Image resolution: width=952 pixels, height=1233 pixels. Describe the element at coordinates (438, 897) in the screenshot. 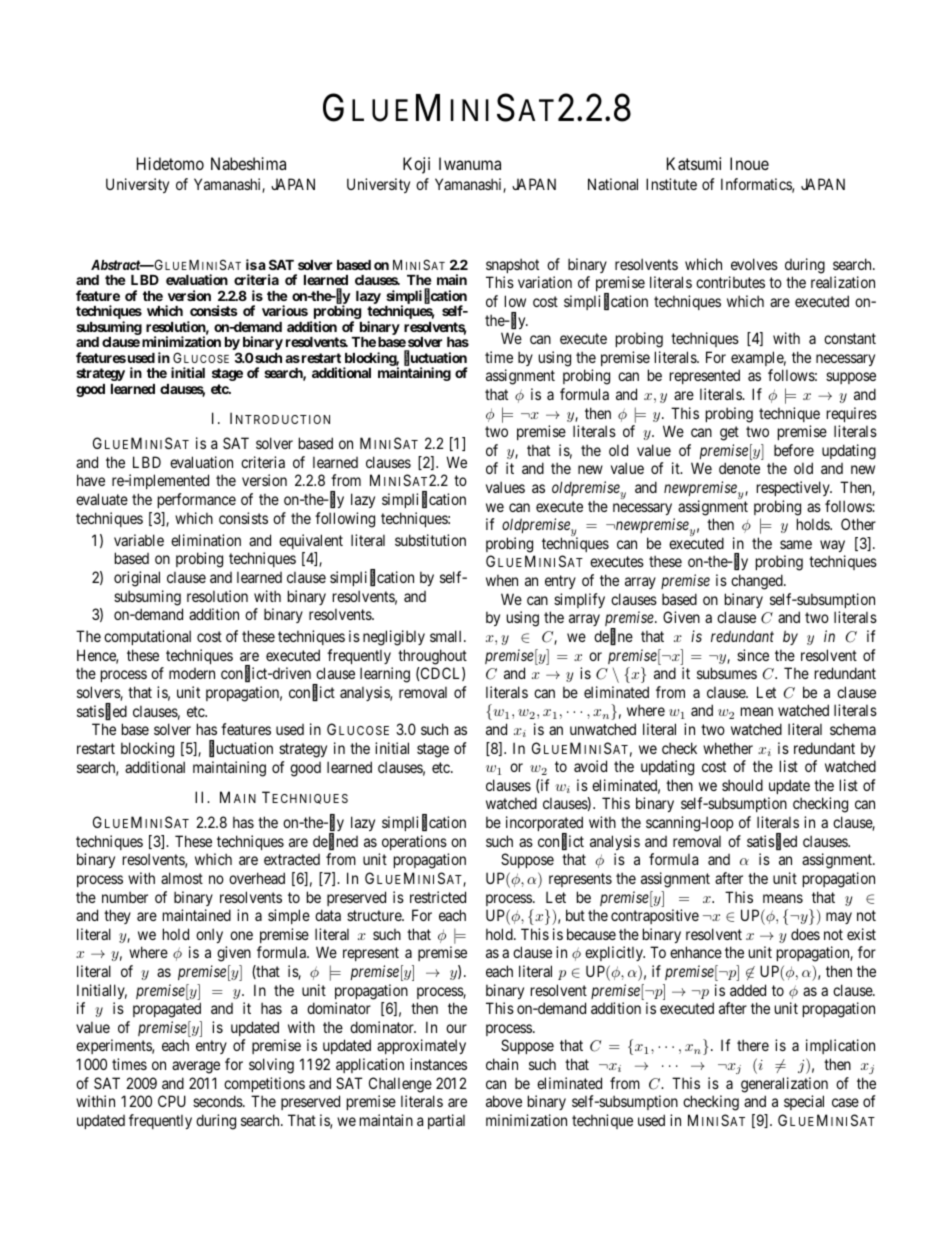

I see `restricted` at that location.
